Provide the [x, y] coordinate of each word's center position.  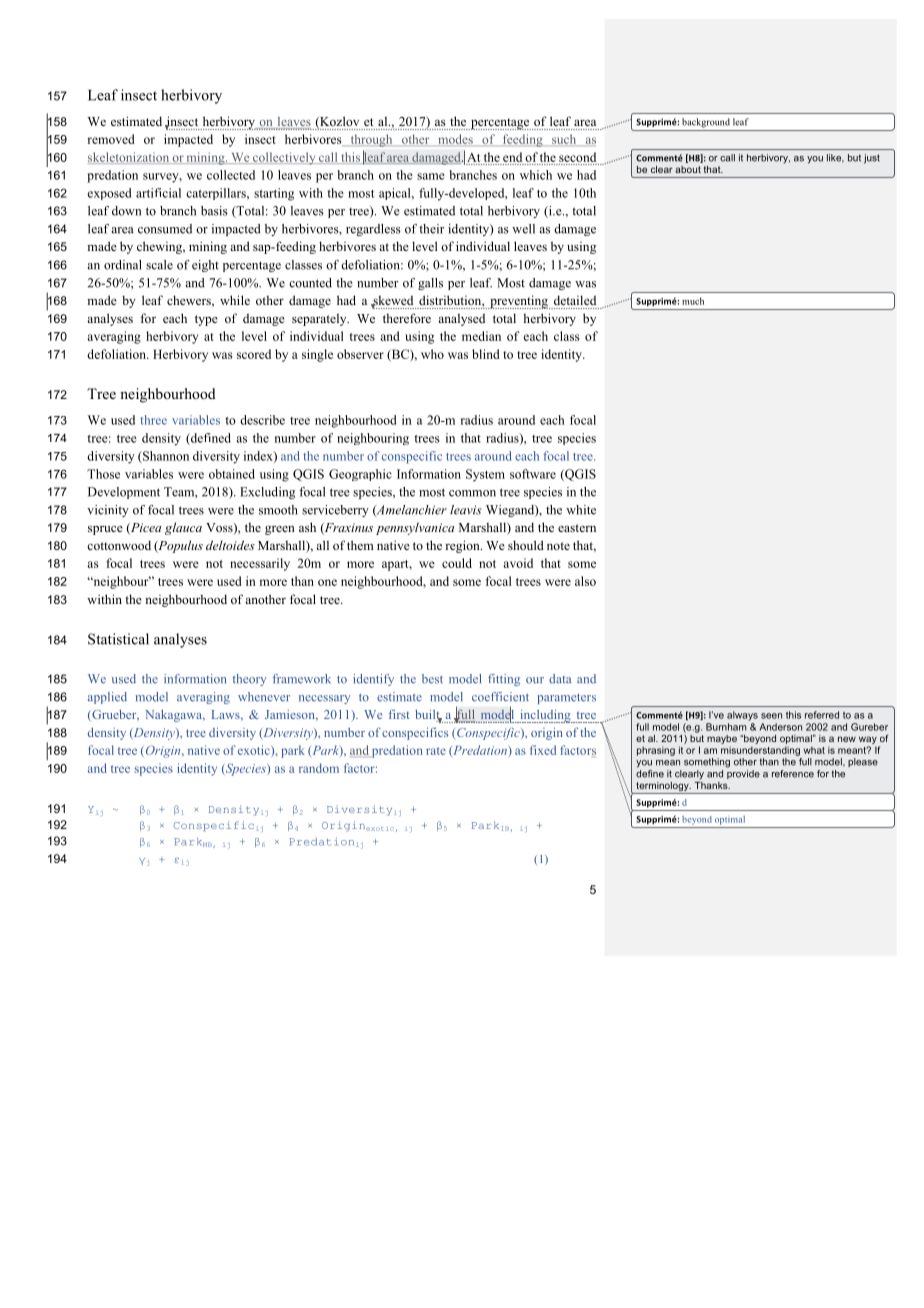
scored [254, 354]
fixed [543, 750]
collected [231, 175]
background [706, 123]
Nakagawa [174, 715]
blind [486, 354]
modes [455, 140]
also [585, 581]
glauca [183, 528]
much [693, 301]
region [463, 546]
